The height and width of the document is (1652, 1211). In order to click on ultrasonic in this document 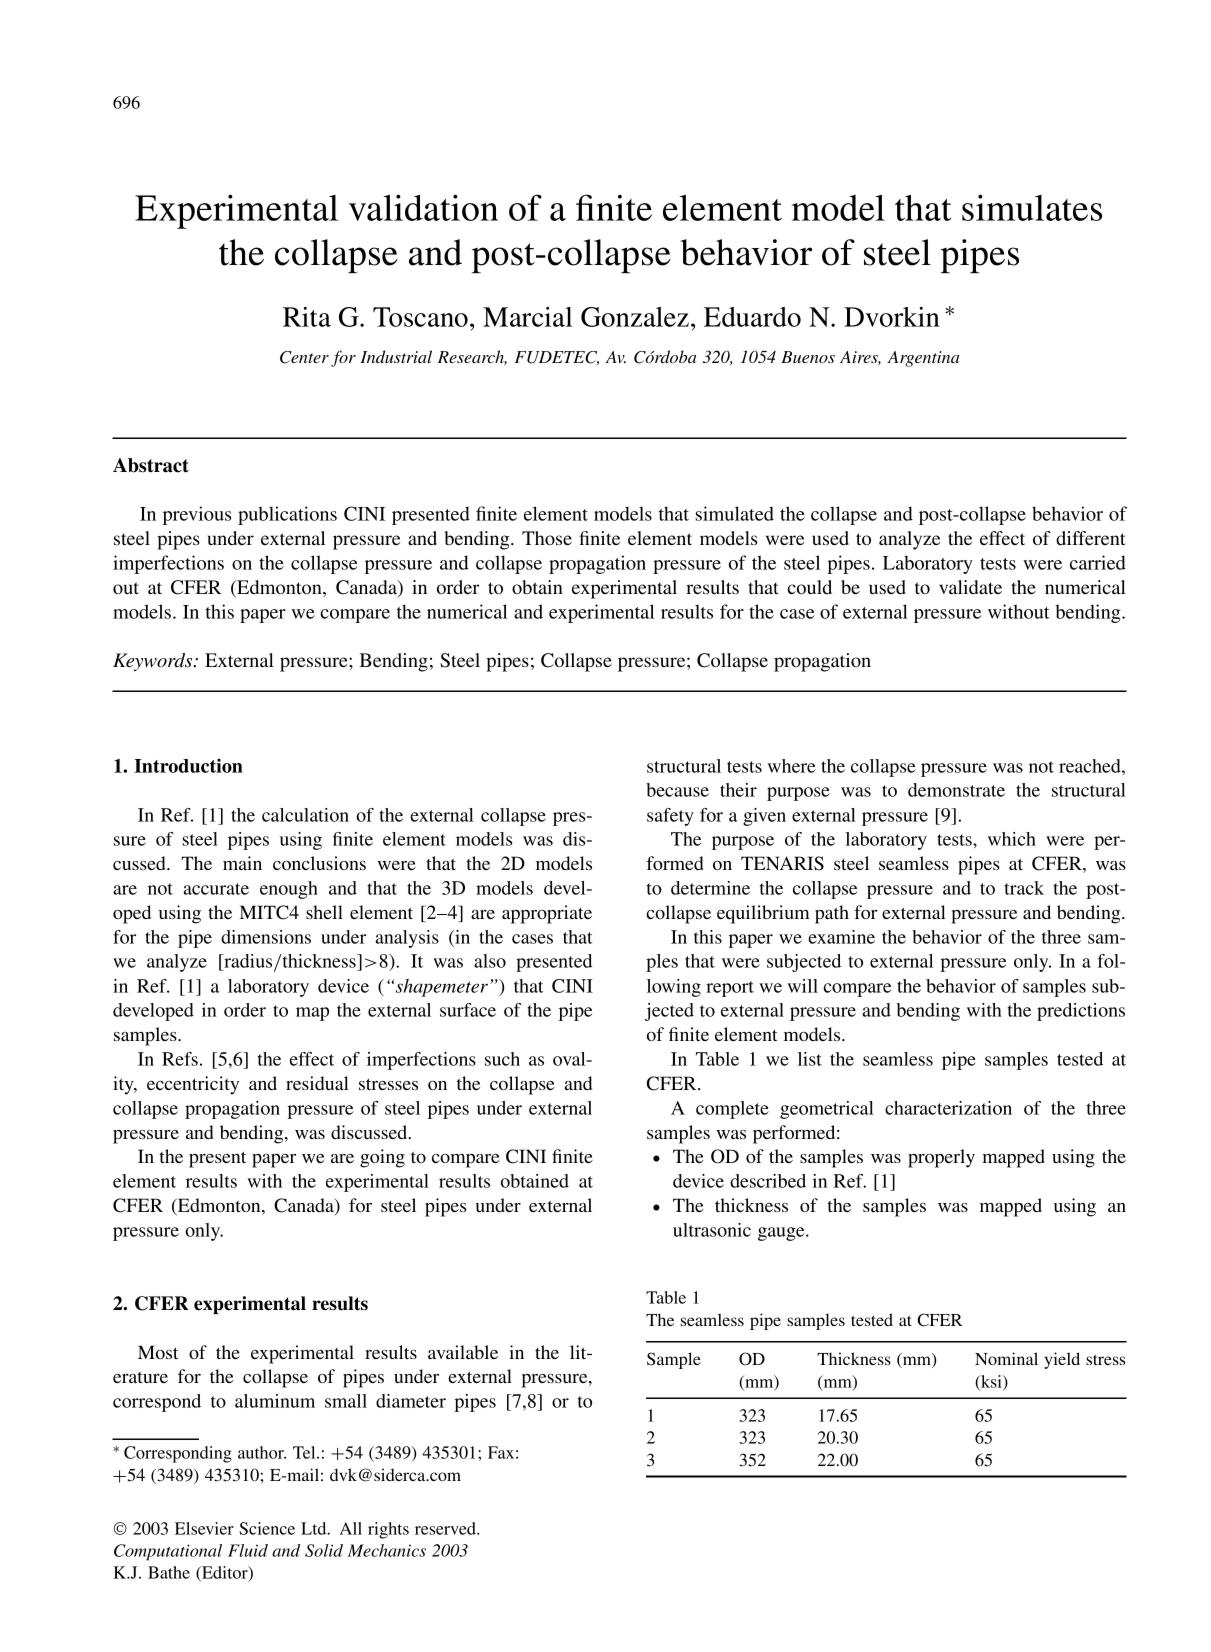, I will do `click(712, 1230)`.
